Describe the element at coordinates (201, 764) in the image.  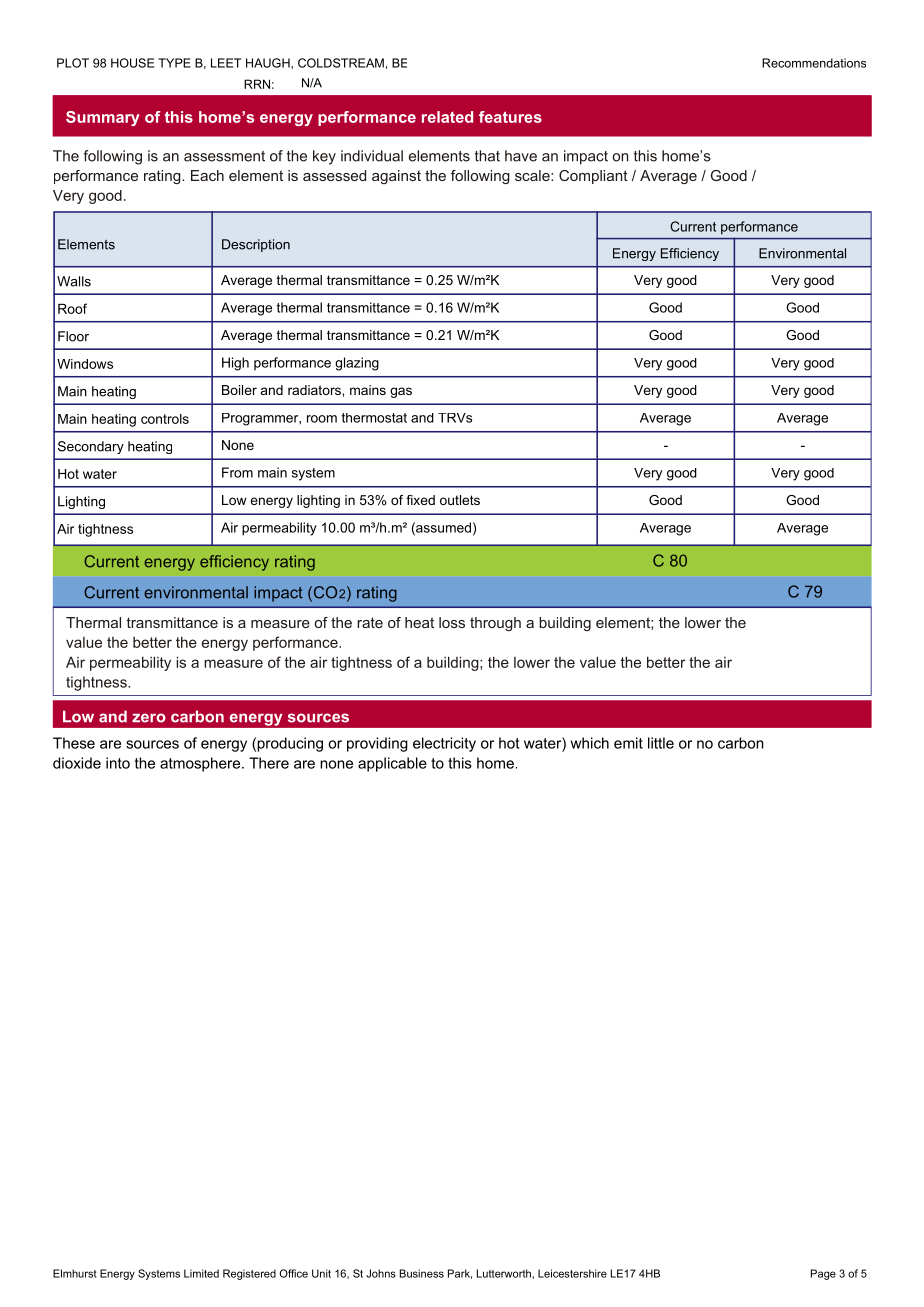
I see `atmosphere` at that location.
